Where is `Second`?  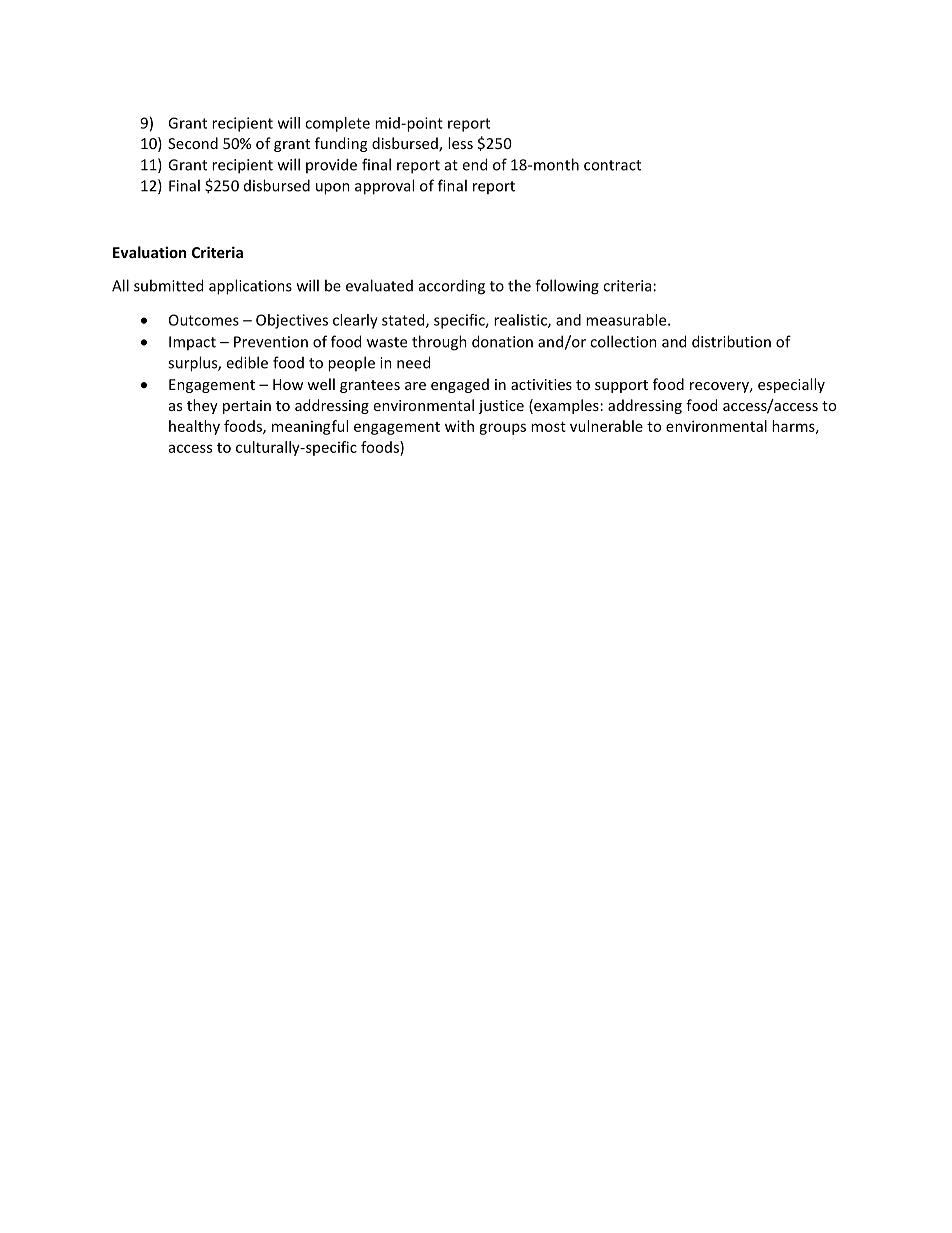 Second is located at coordinates (193, 143).
